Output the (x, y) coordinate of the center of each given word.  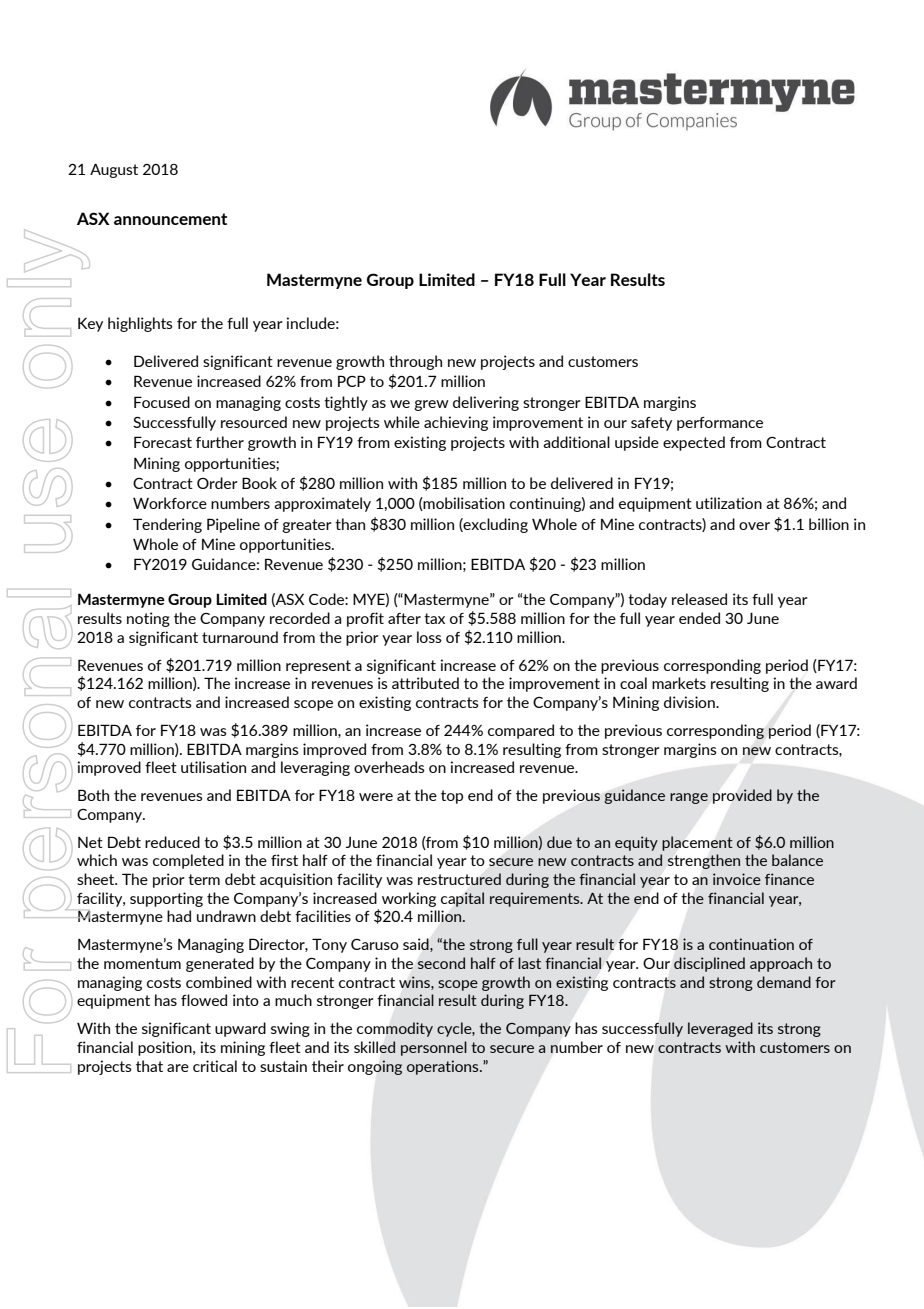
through (415, 362)
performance (720, 424)
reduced (172, 842)
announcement (170, 219)
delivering (486, 403)
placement (697, 843)
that (149, 1066)
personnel (434, 1048)
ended (699, 618)
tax (434, 618)
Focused (162, 402)
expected (694, 443)
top (452, 797)
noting (148, 619)
